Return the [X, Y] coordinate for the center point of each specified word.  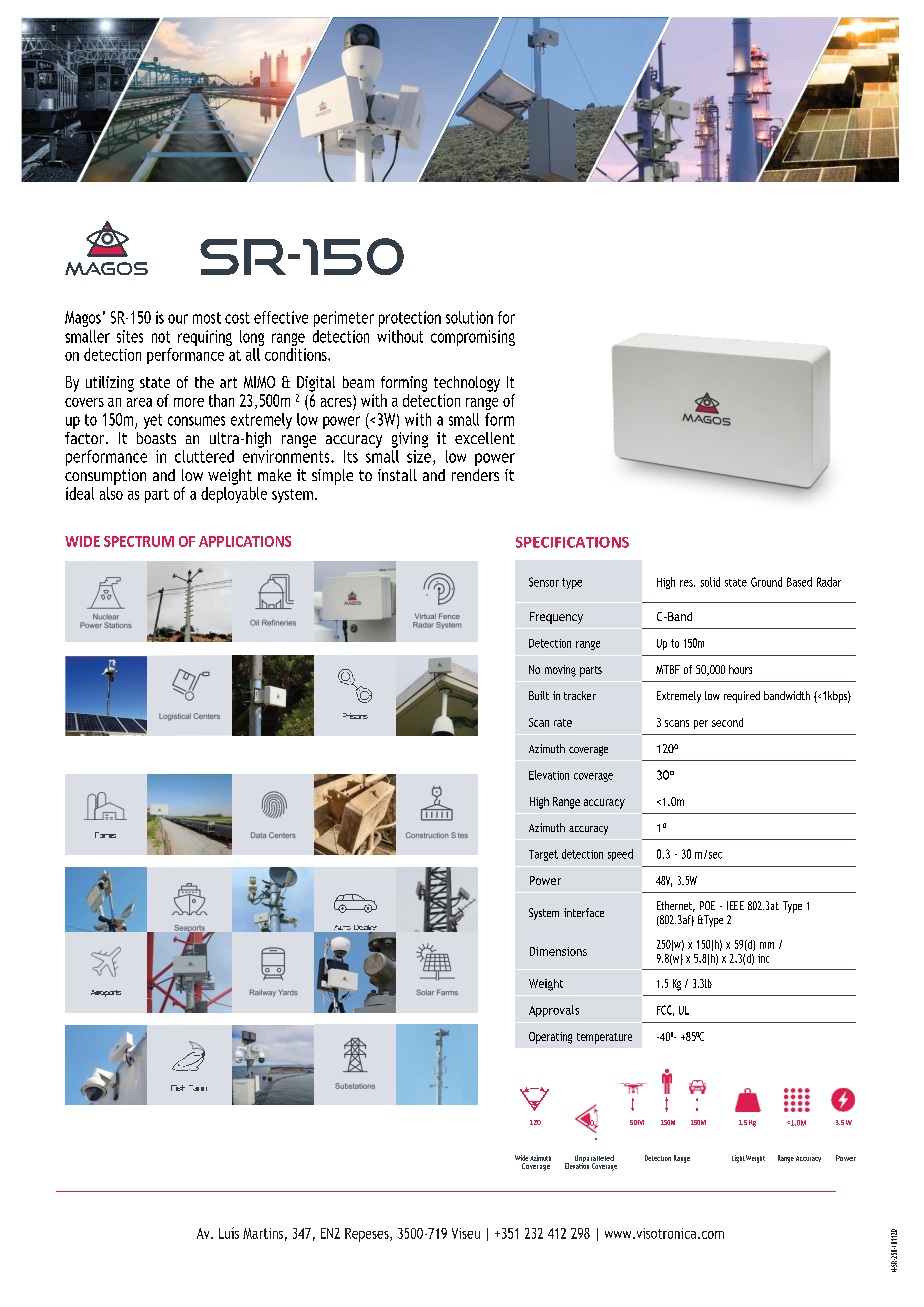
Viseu [466, 1233]
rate [563, 723]
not [161, 337]
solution [469, 317]
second [727, 722]
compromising [473, 338]
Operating [550, 1038]
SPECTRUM [139, 541]
